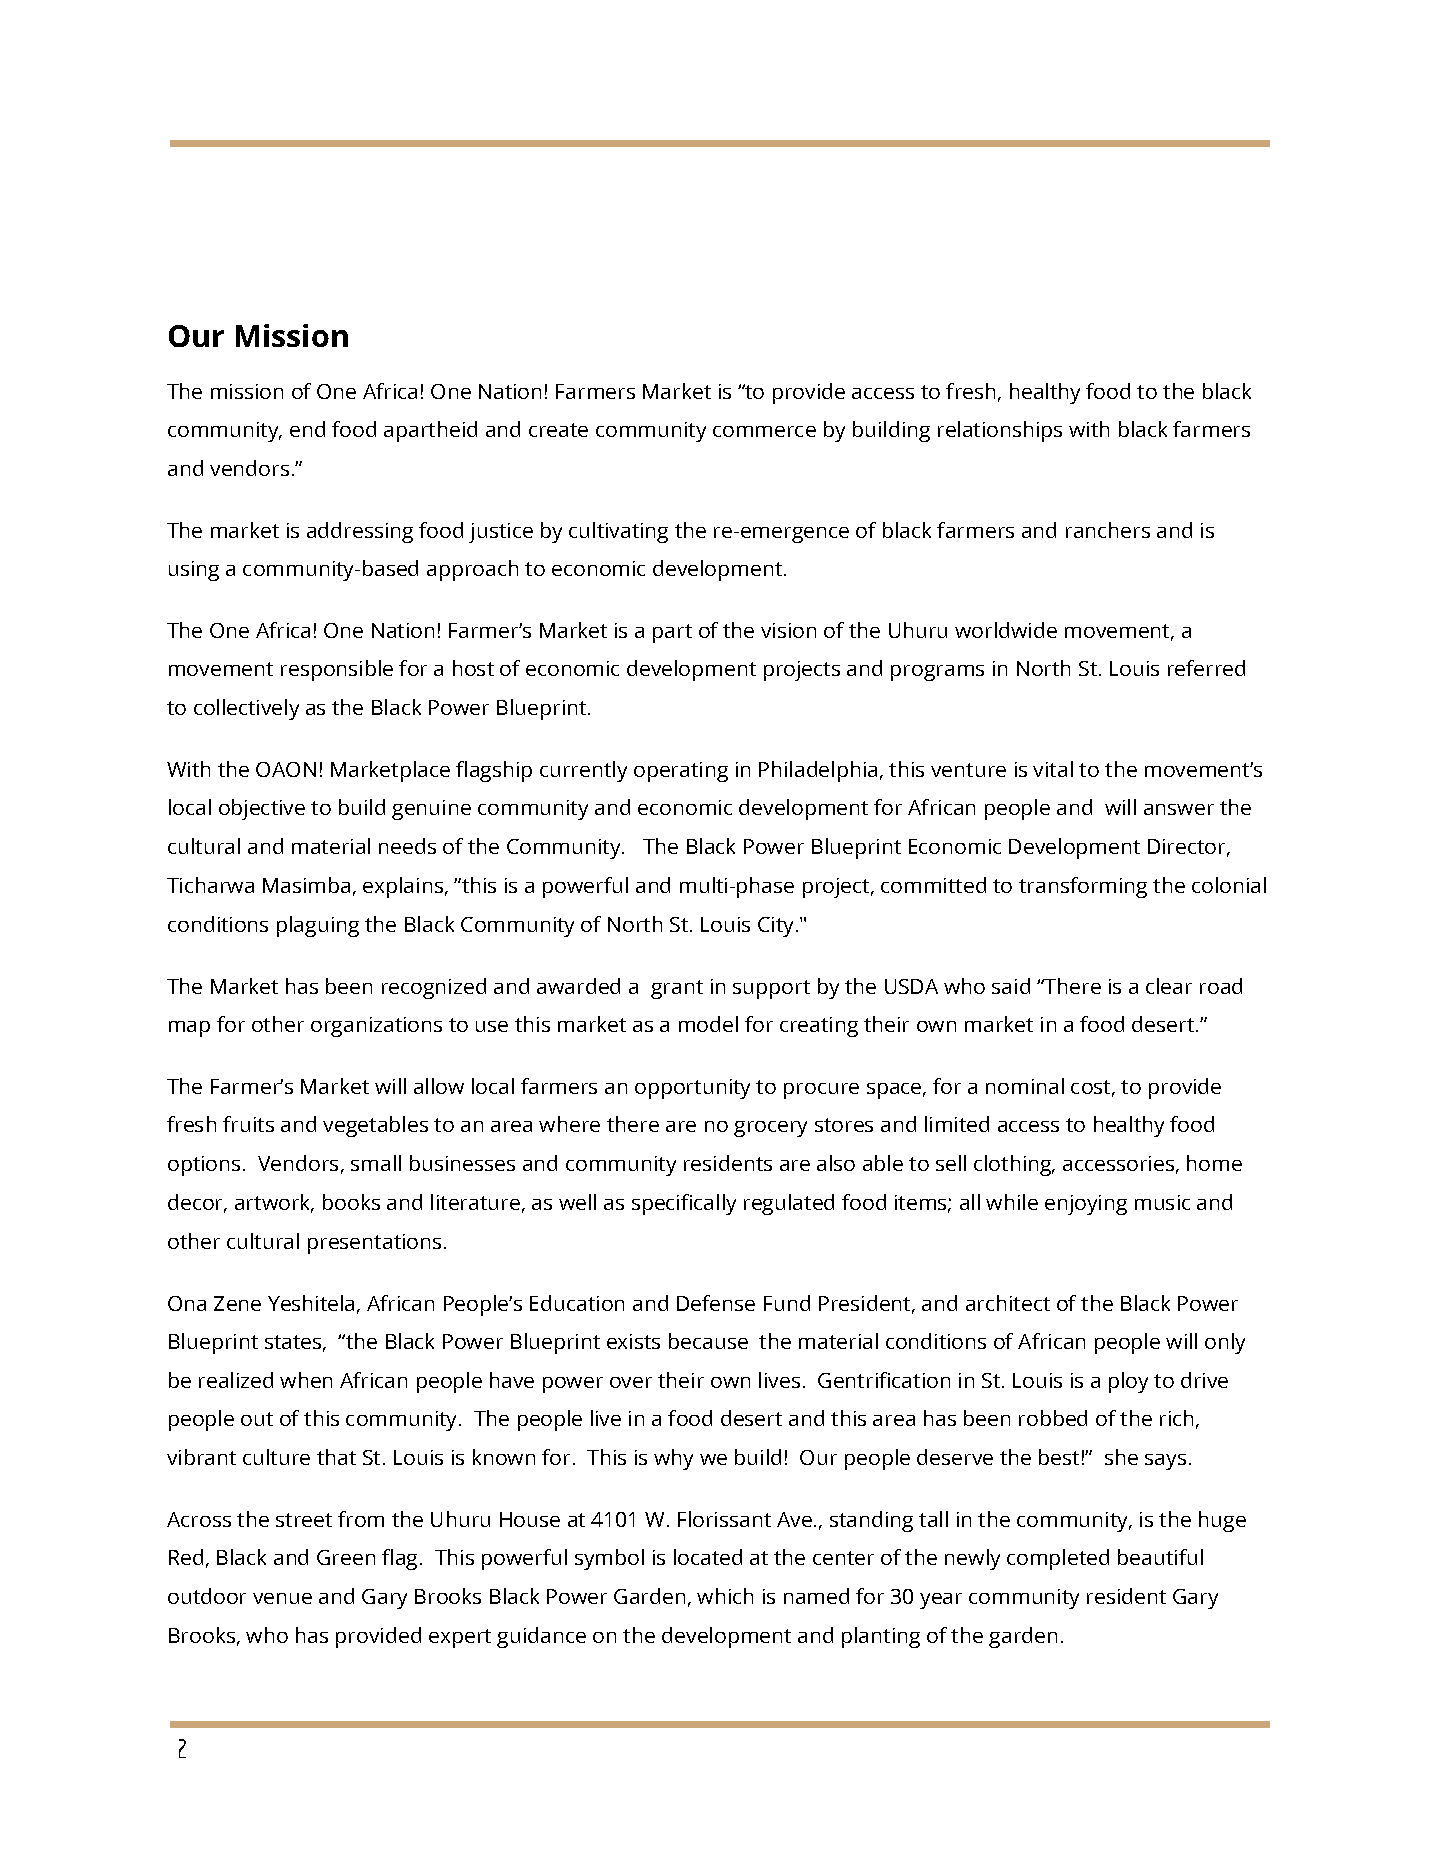 This image has width=1437, height=1859. What do you see at coordinates (1108, 530) in the image?
I see `ranchers` at bounding box center [1108, 530].
